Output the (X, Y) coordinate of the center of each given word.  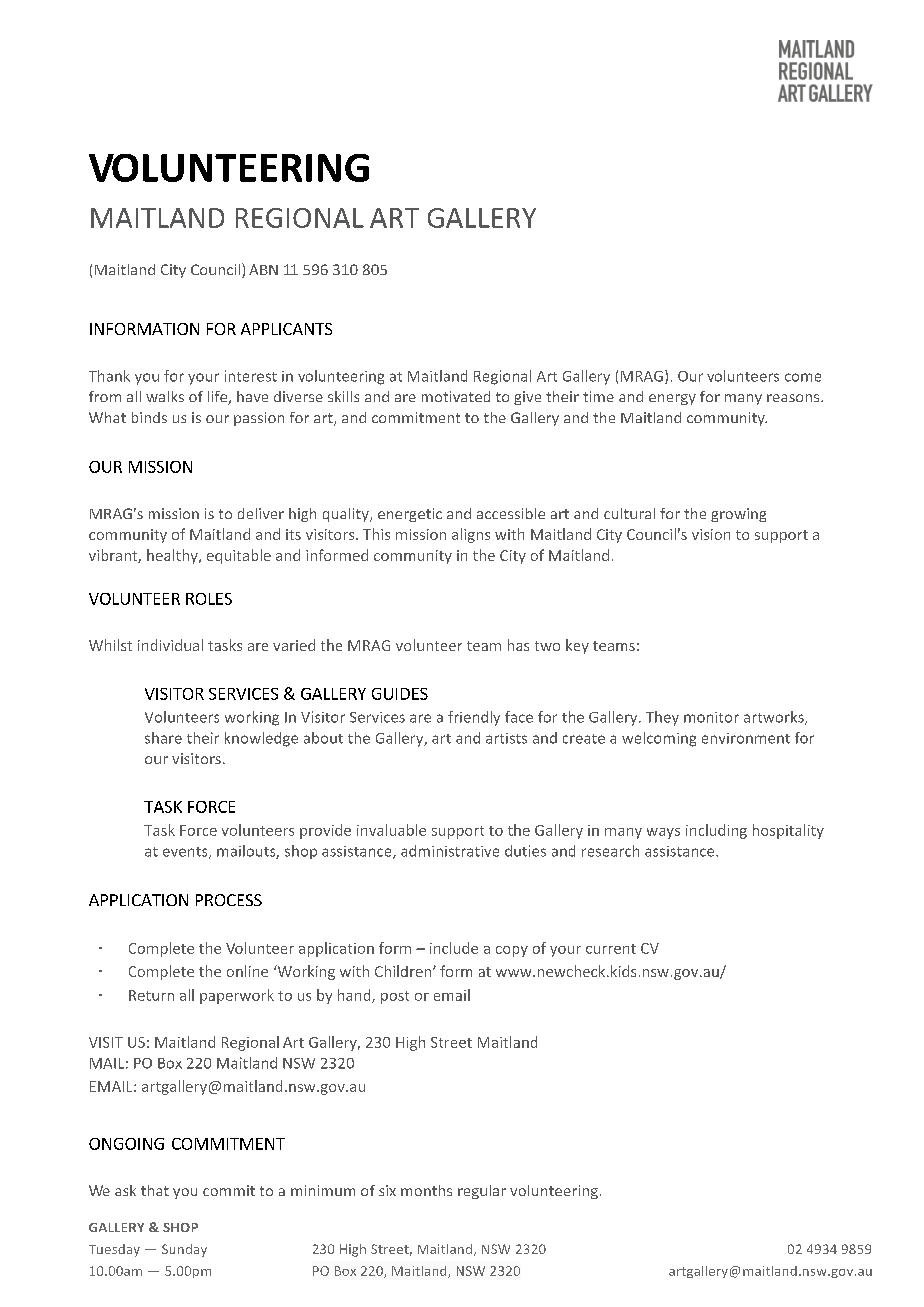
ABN (263, 269)
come (803, 377)
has (518, 645)
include (454, 948)
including (716, 831)
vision (711, 534)
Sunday (184, 1250)
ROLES (209, 599)
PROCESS (229, 900)
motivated (456, 396)
